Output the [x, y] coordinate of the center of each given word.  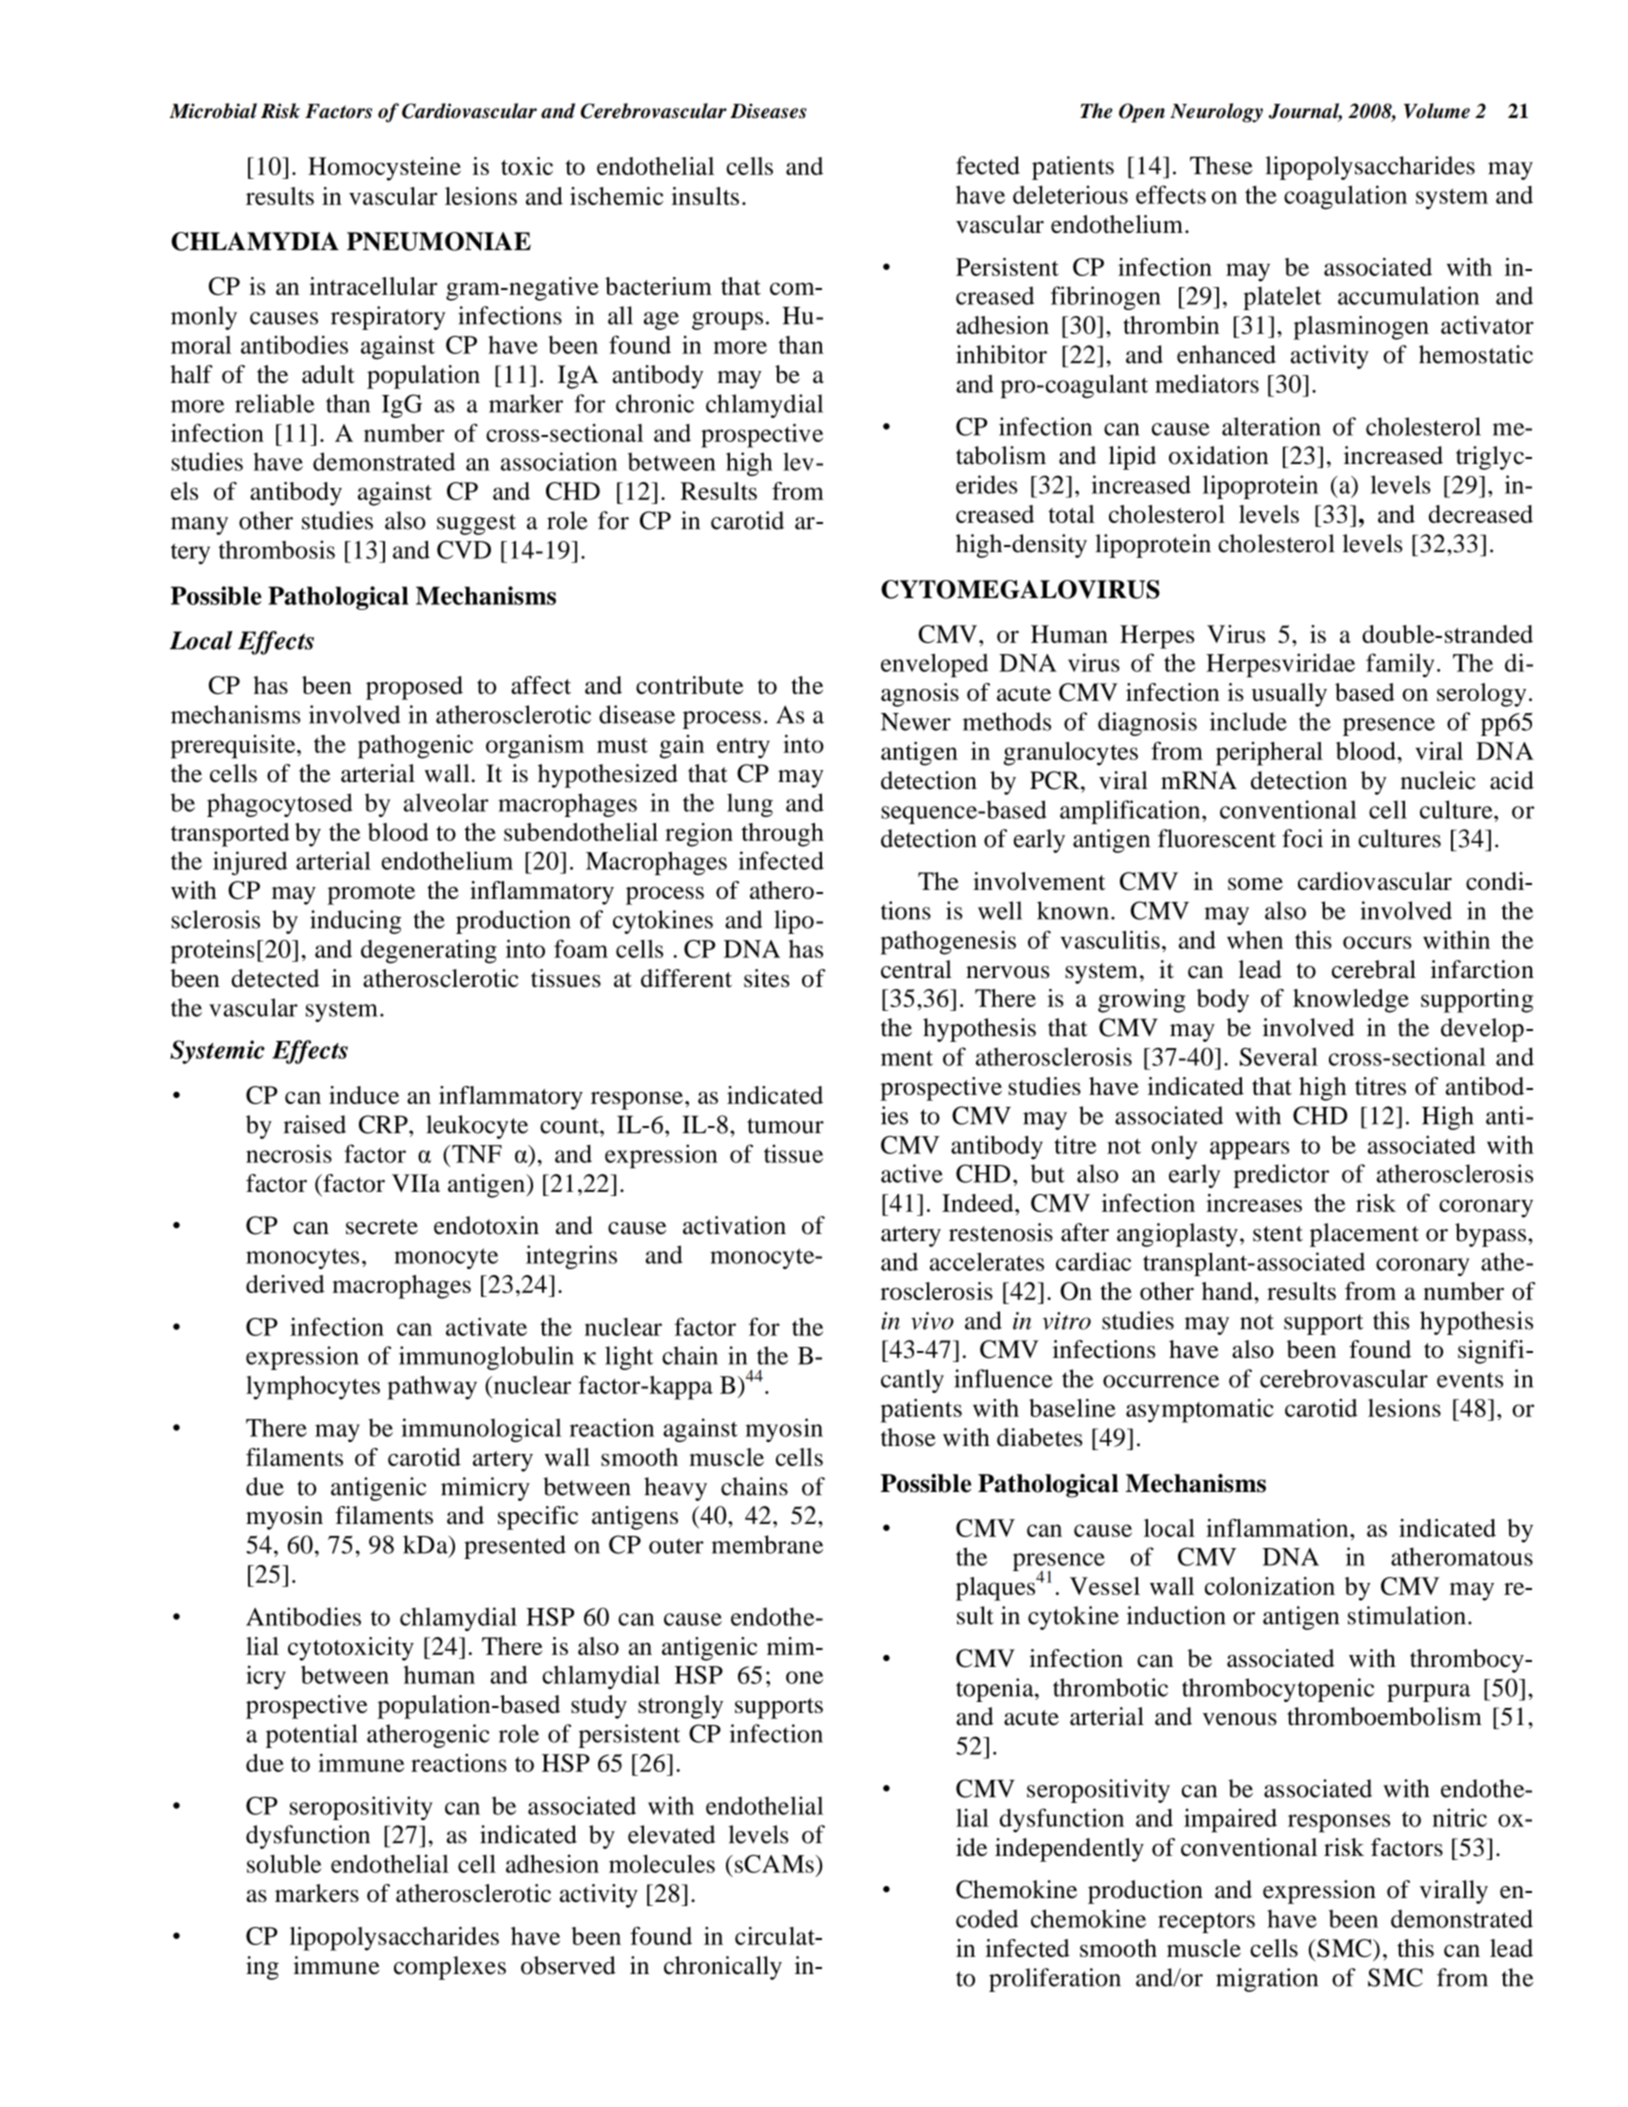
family [1400, 665]
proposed [414, 688]
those [908, 1437]
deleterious [1070, 194]
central [916, 969]
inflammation [1278, 1528]
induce [364, 1095]
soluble [284, 1863]
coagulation [1345, 197]
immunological [481, 1430]
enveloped [934, 665]
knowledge [1351, 1001]
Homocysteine [384, 169]
